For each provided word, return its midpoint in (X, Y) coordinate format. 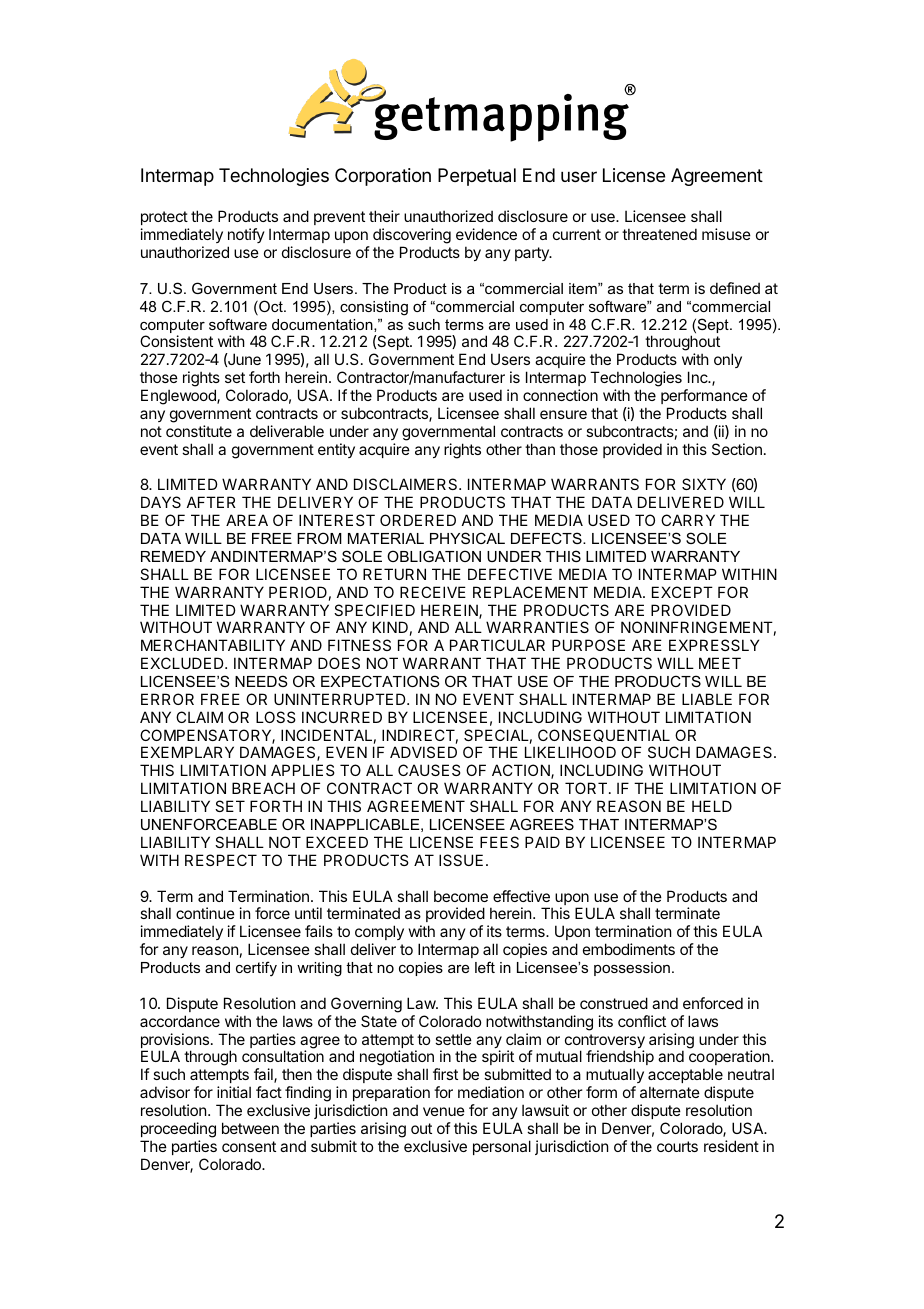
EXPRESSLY (714, 645)
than (540, 449)
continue (205, 913)
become (461, 896)
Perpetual (477, 177)
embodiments (629, 949)
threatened (659, 234)
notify (246, 235)
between (250, 1128)
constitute (199, 431)
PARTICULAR (497, 645)
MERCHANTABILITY (213, 645)
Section (737, 449)
